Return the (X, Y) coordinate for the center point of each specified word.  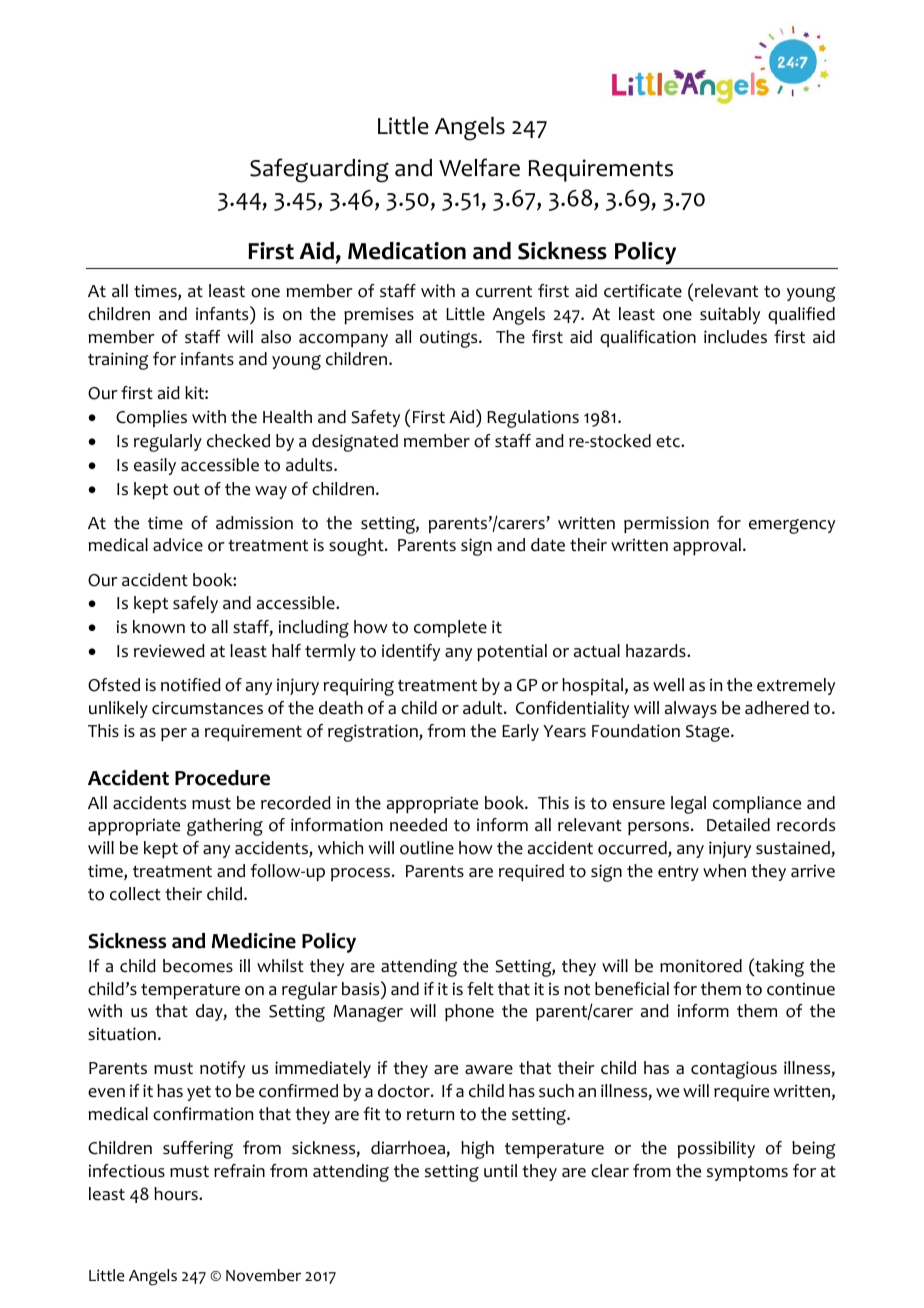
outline (427, 848)
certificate (643, 291)
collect (135, 894)
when (724, 871)
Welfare (479, 167)
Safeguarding (319, 170)
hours (177, 1194)
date (548, 545)
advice (178, 545)
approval (707, 546)
